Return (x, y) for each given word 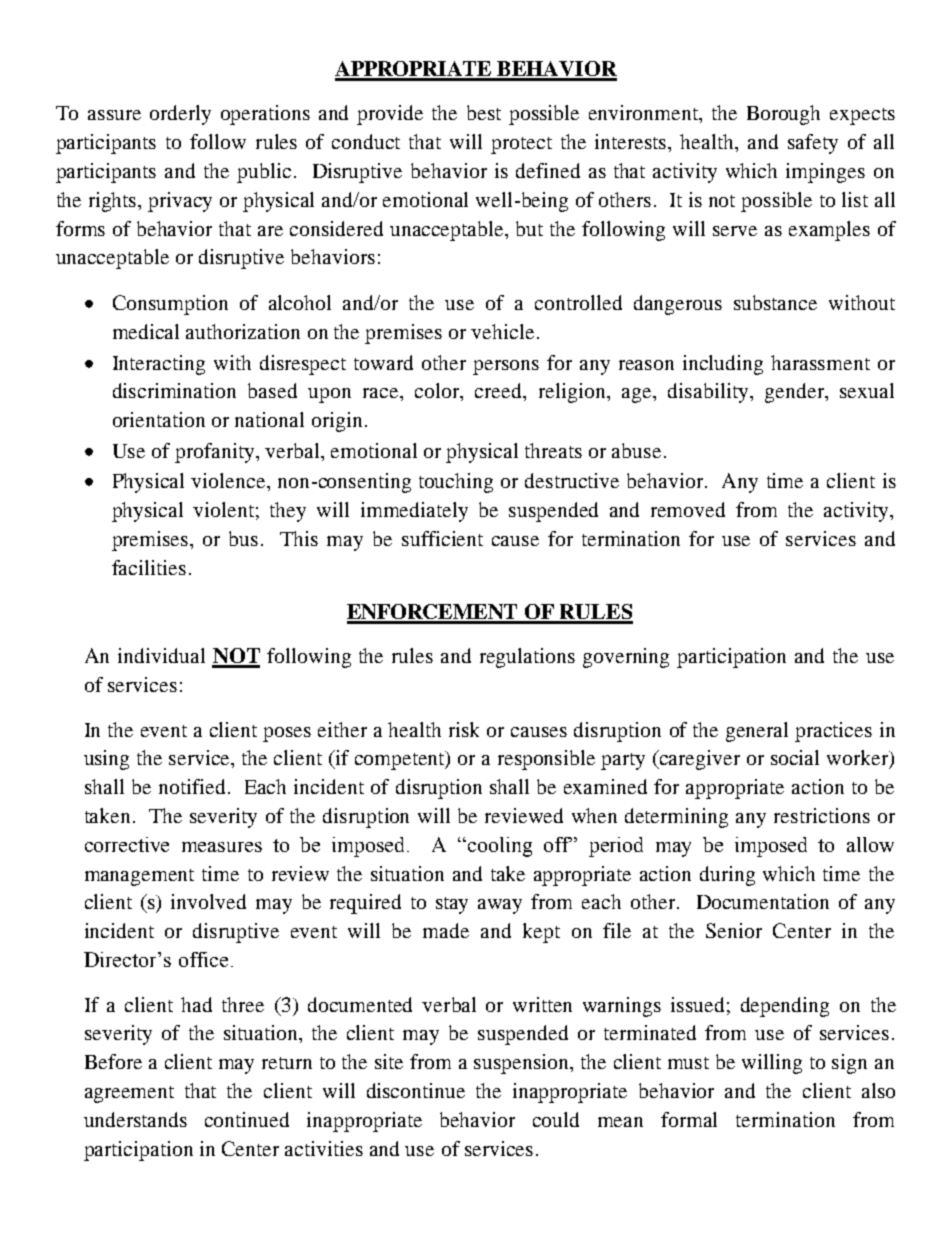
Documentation (763, 901)
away (500, 906)
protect (521, 145)
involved (208, 901)
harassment (820, 362)
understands (135, 1119)
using (106, 760)
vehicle (502, 331)
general (757, 732)
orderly (180, 115)
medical (146, 331)
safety (813, 144)
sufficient (442, 538)
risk (464, 729)
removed (688, 509)
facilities (149, 567)
